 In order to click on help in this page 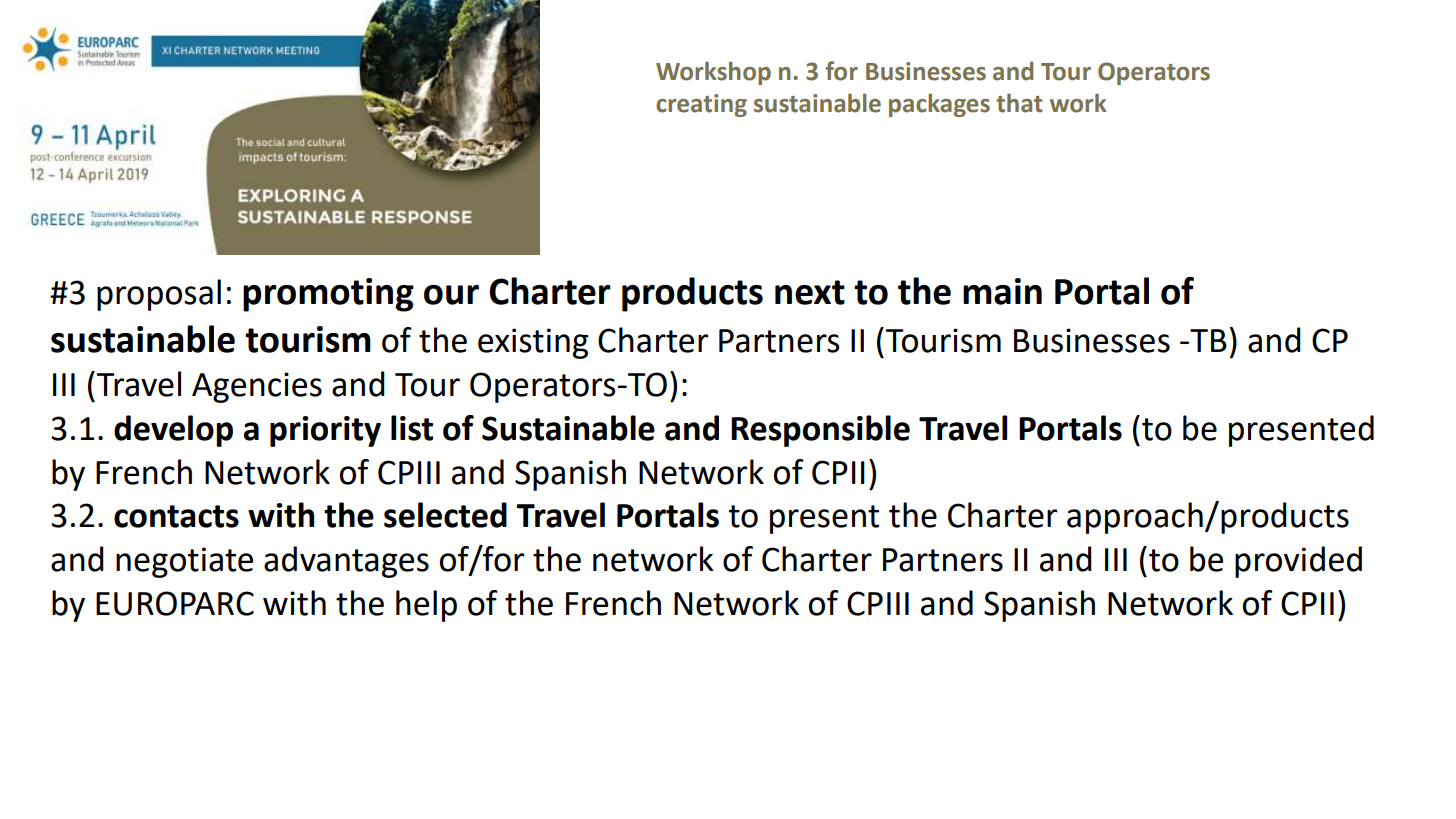, I will do `click(426, 606)`.
